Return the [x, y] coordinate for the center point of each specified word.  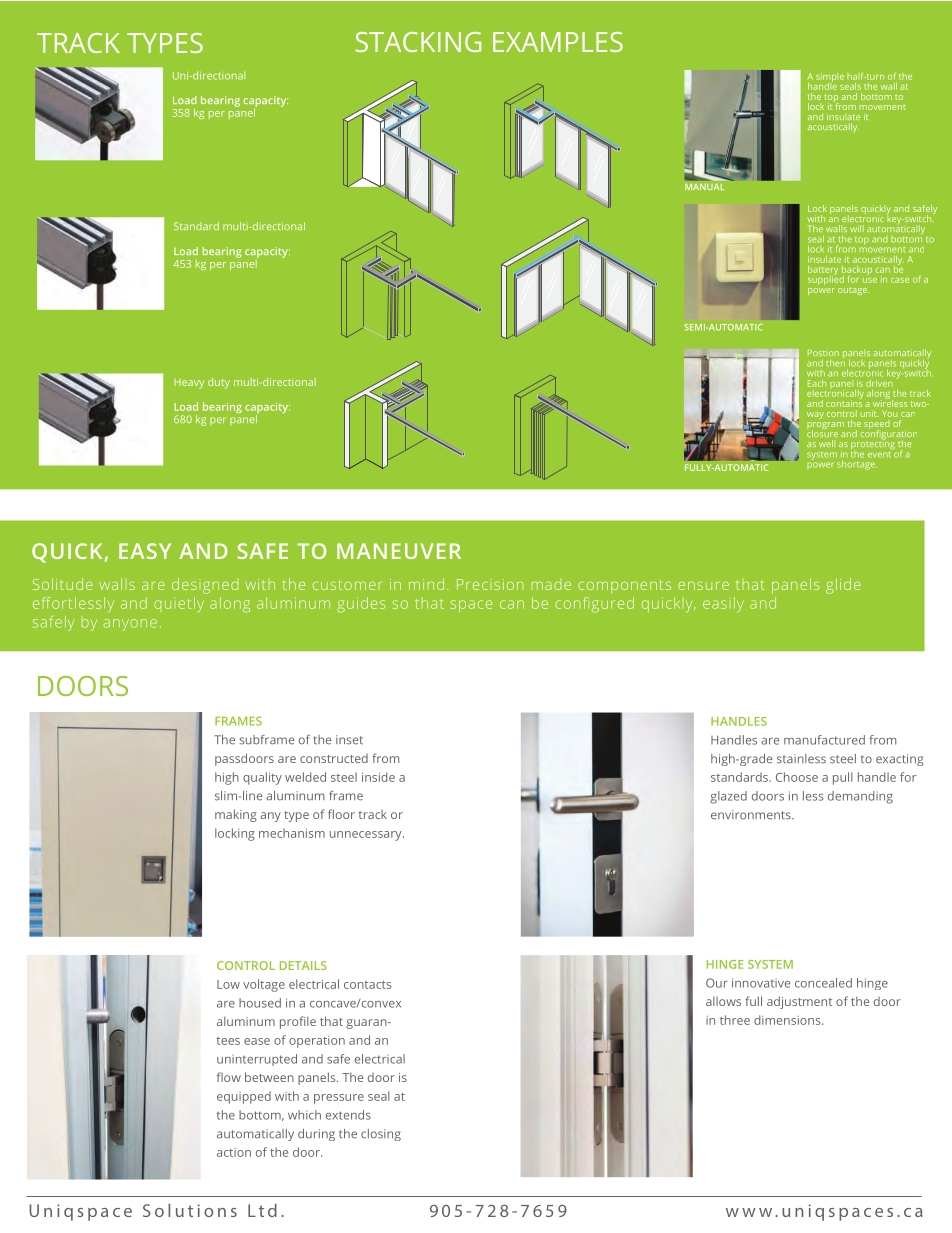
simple [830, 78]
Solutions [190, 1210]
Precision [490, 584]
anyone [130, 625]
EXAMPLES [558, 42]
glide [843, 586]
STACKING [418, 42]
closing [381, 1135]
